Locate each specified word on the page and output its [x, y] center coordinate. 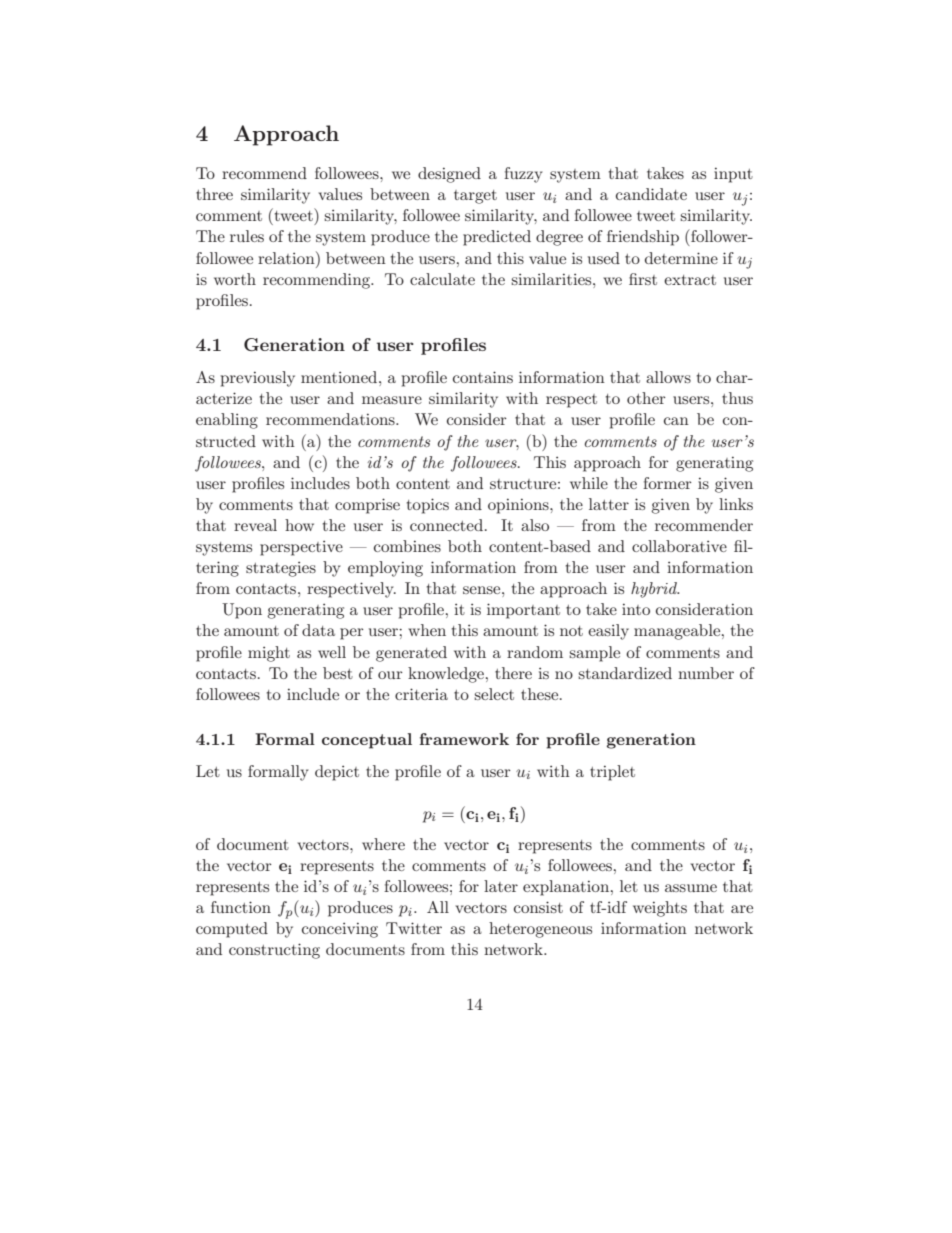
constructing [274, 951]
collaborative [679, 546]
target [475, 197]
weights [660, 909]
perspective [301, 548]
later [501, 886]
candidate [651, 194]
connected [446, 525]
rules [247, 236]
